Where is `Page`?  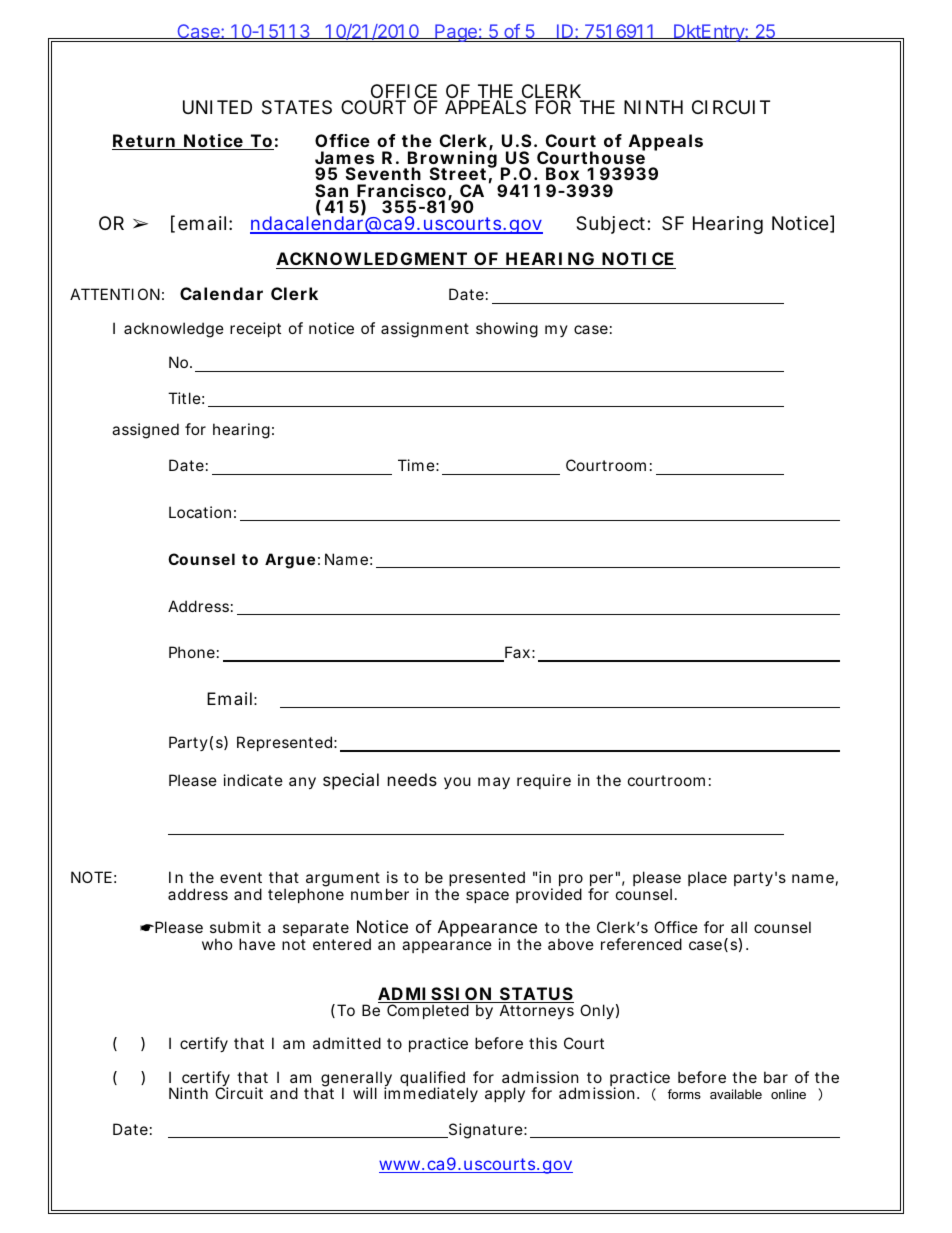
Page is located at coordinates (456, 33).
